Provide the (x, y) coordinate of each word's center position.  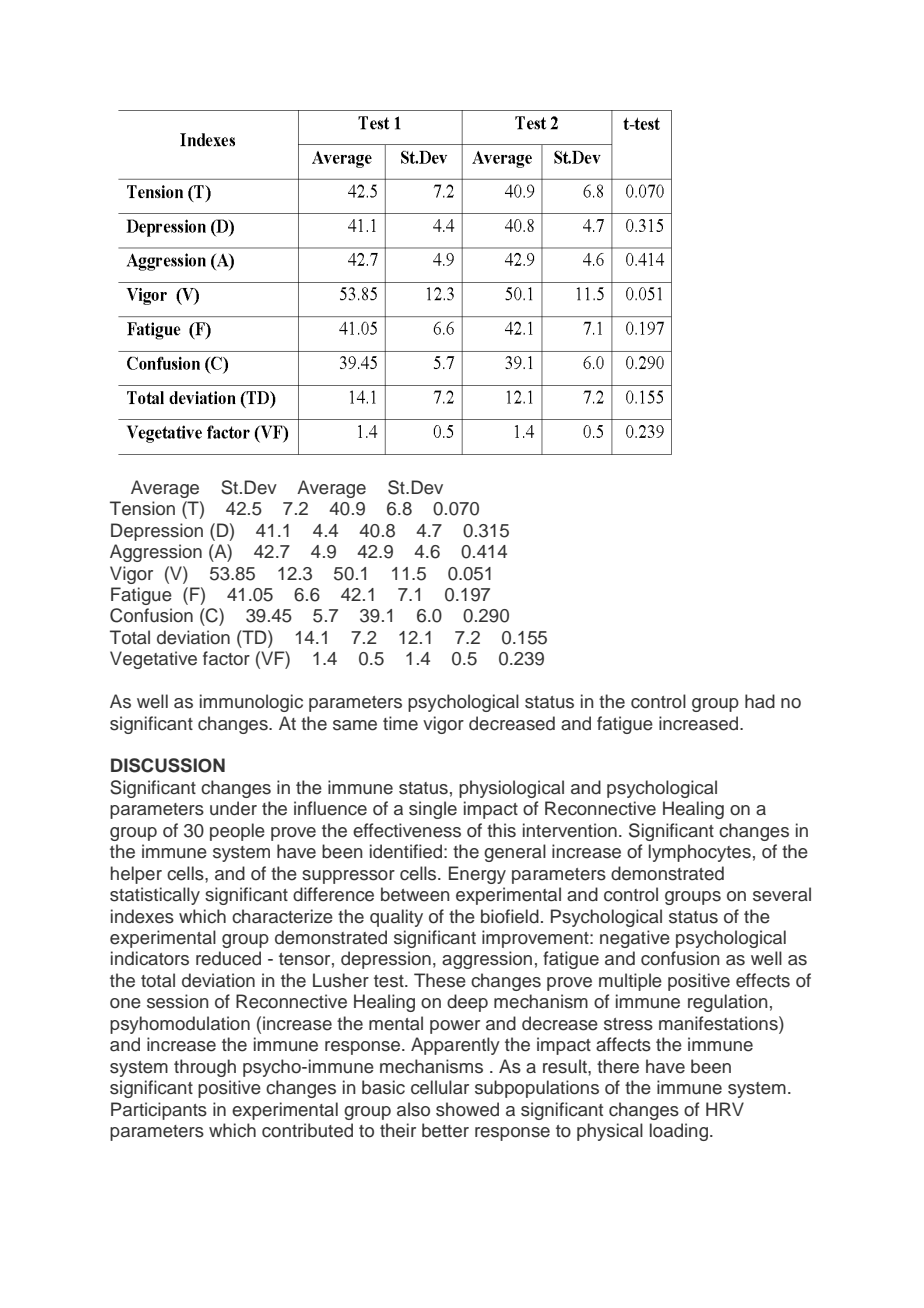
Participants (159, 1111)
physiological (511, 789)
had (760, 701)
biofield (510, 916)
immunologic (251, 703)
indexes (142, 916)
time (400, 723)
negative (635, 939)
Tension (142, 508)
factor (226, 658)
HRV (725, 1109)
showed (467, 1109)
